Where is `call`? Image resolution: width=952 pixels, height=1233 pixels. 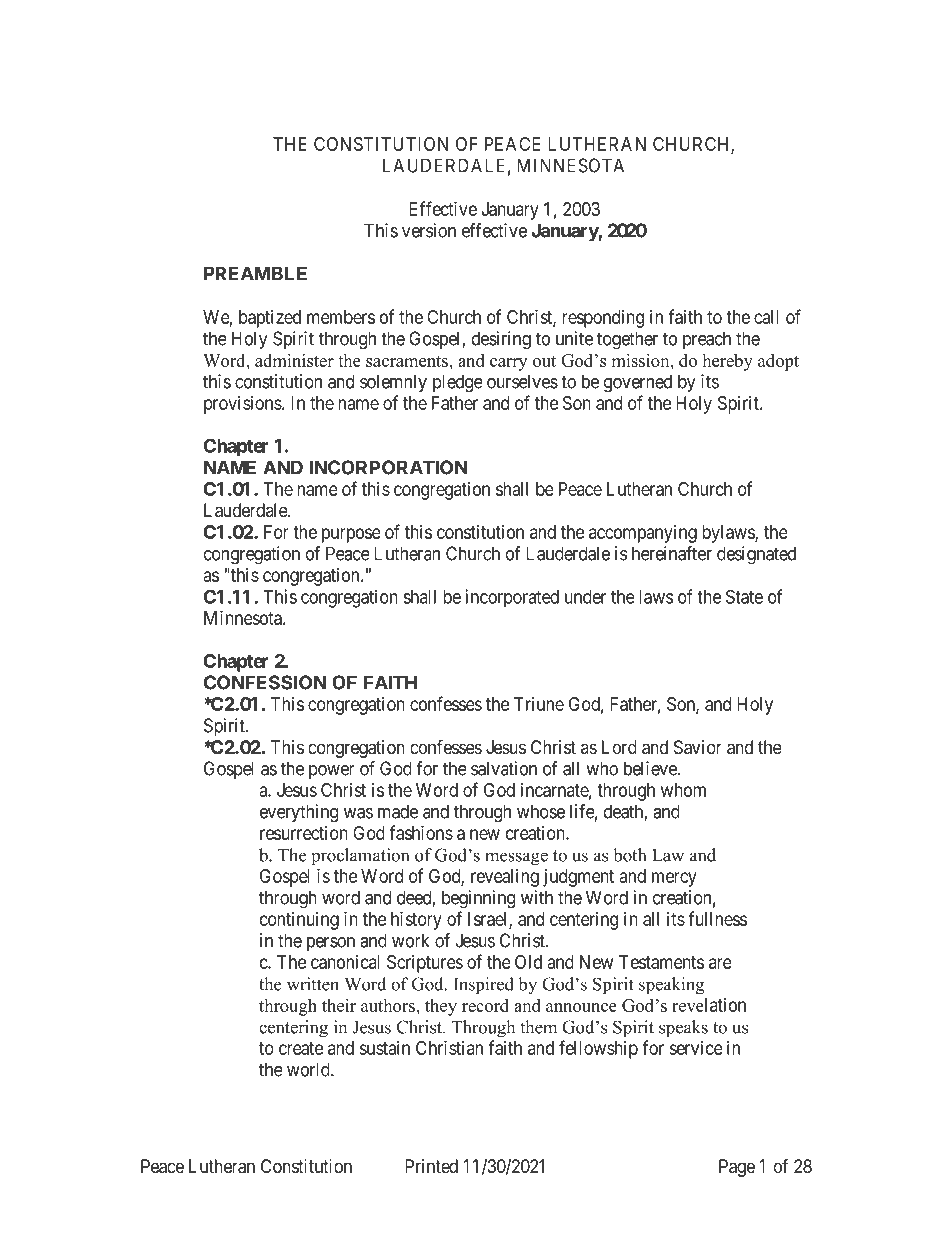
call is located at coordinates (766, 317).
